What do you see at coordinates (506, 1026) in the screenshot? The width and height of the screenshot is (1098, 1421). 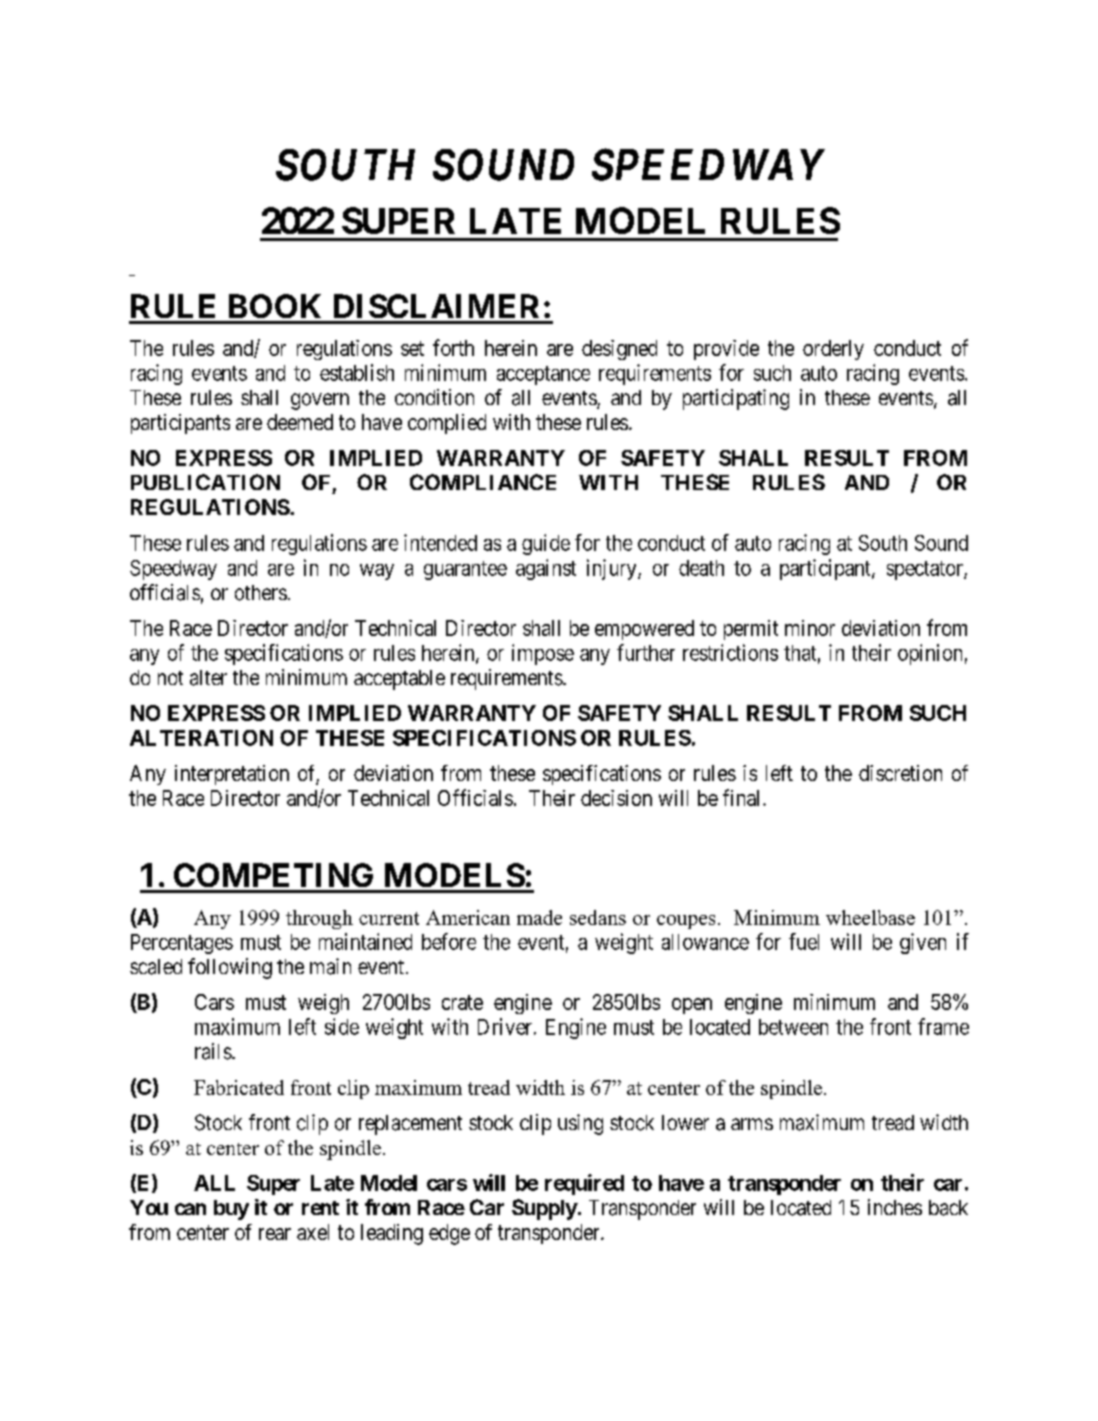 I see `Driver` at bounding box center [506, 1026].
